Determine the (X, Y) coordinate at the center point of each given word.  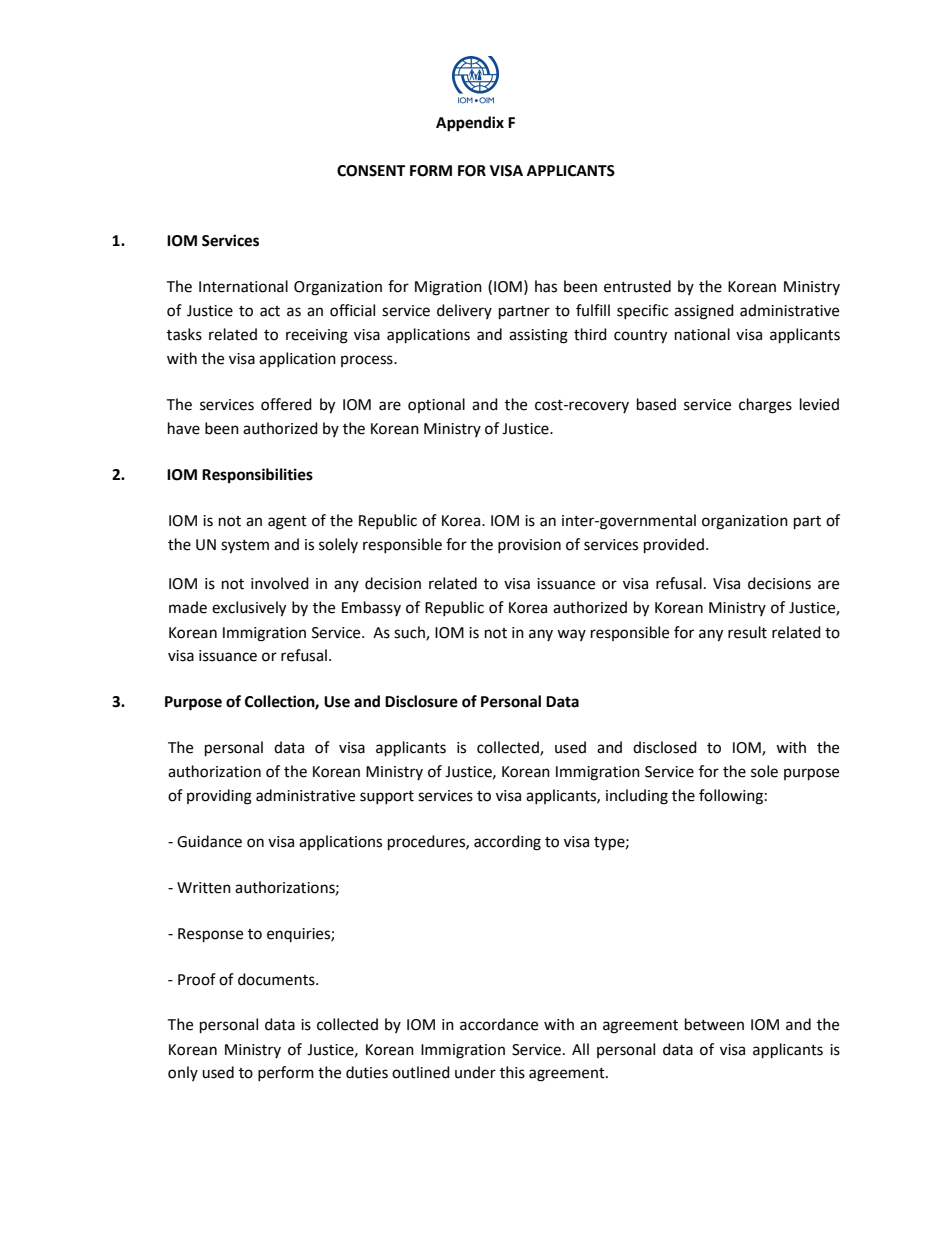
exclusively (249, 609)
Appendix (470, 124)
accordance (499, 1024)
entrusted (637, 286)
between (714, 1024)
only (183, 1073)
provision (529, 546)
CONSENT (371, 171)
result (747, 632)
